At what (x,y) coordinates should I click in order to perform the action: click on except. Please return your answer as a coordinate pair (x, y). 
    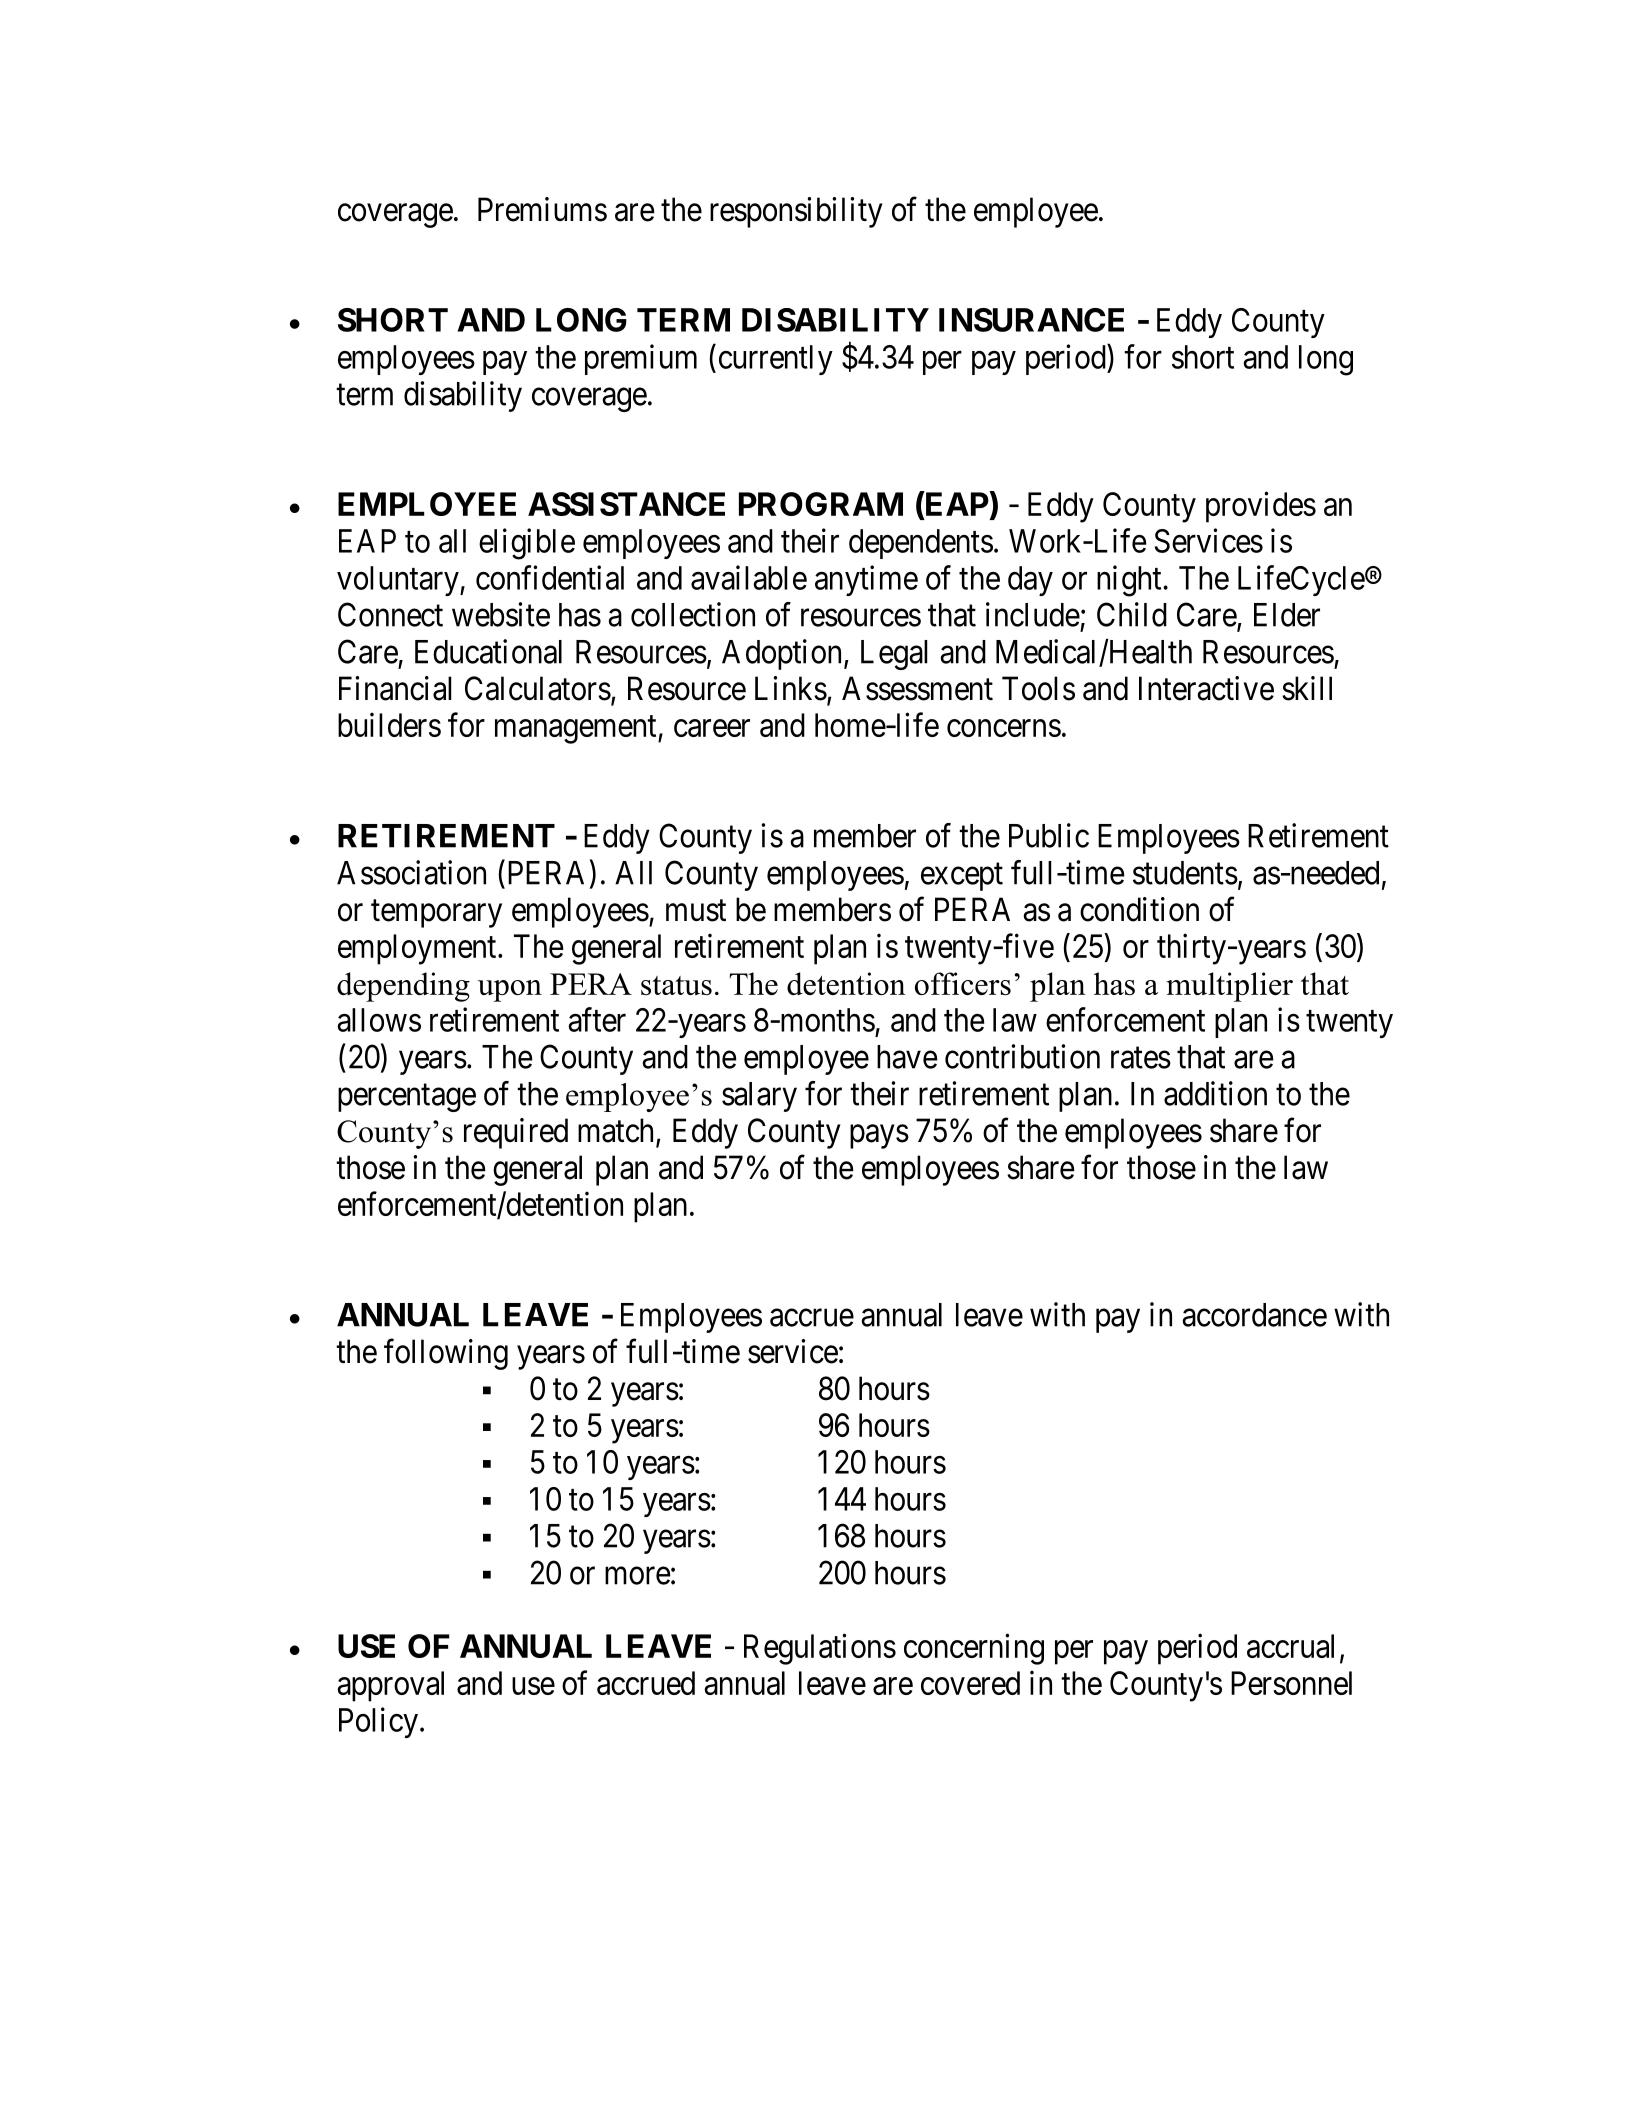
    Looking at the image, I should click on (962, 877).
